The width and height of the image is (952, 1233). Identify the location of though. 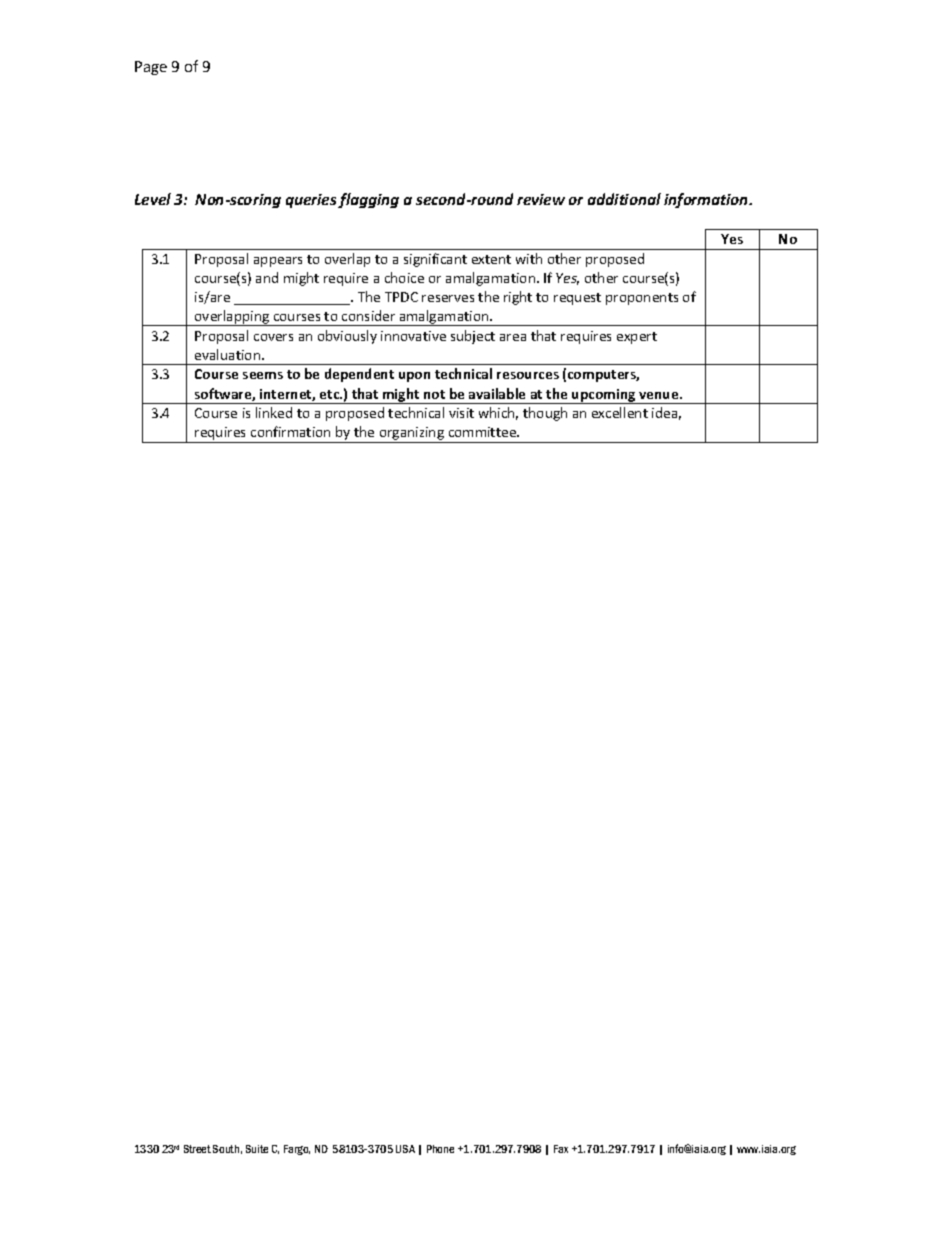
(545, 414).
